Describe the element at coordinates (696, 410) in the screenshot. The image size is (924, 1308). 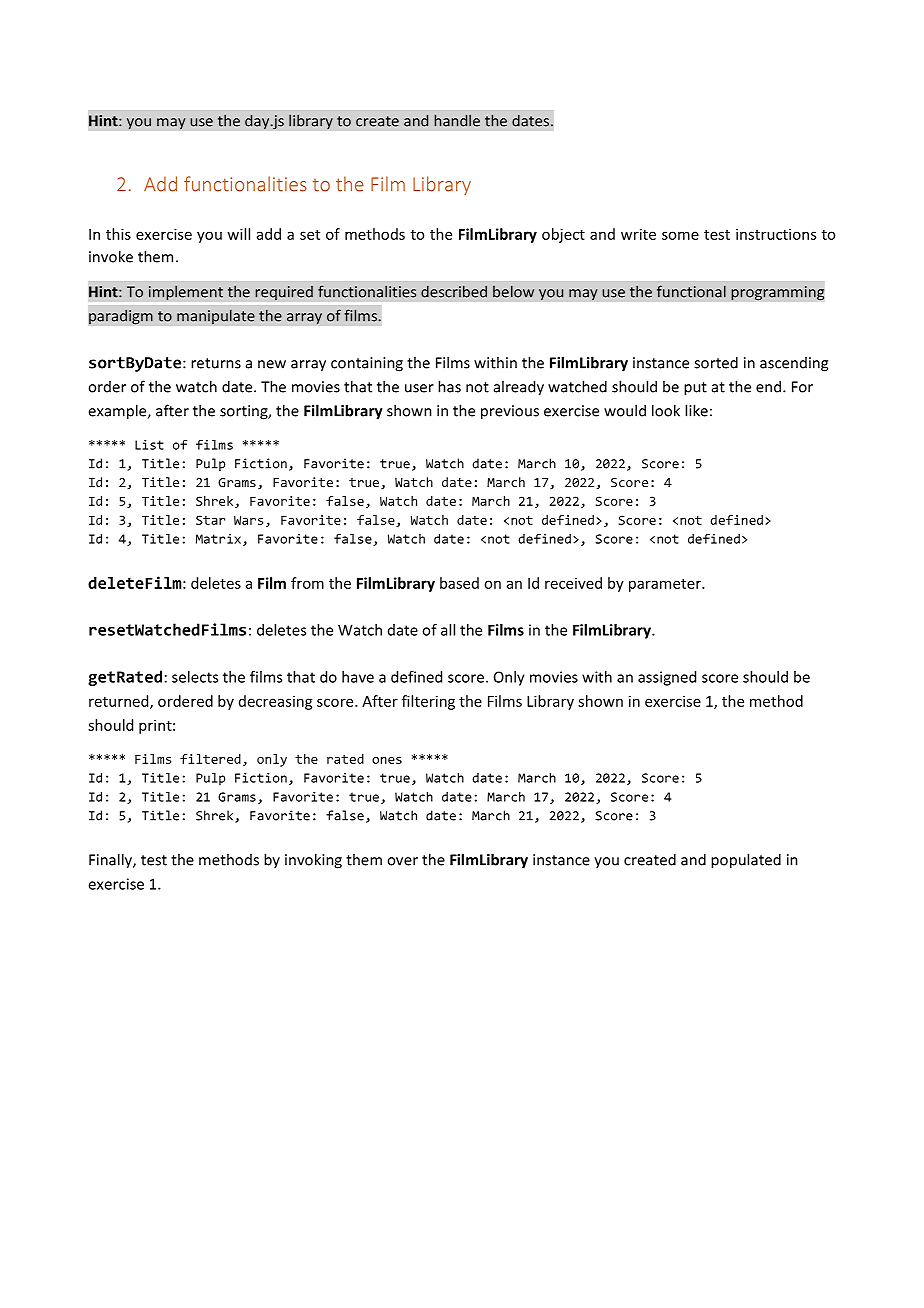
I see `like` at that location.
